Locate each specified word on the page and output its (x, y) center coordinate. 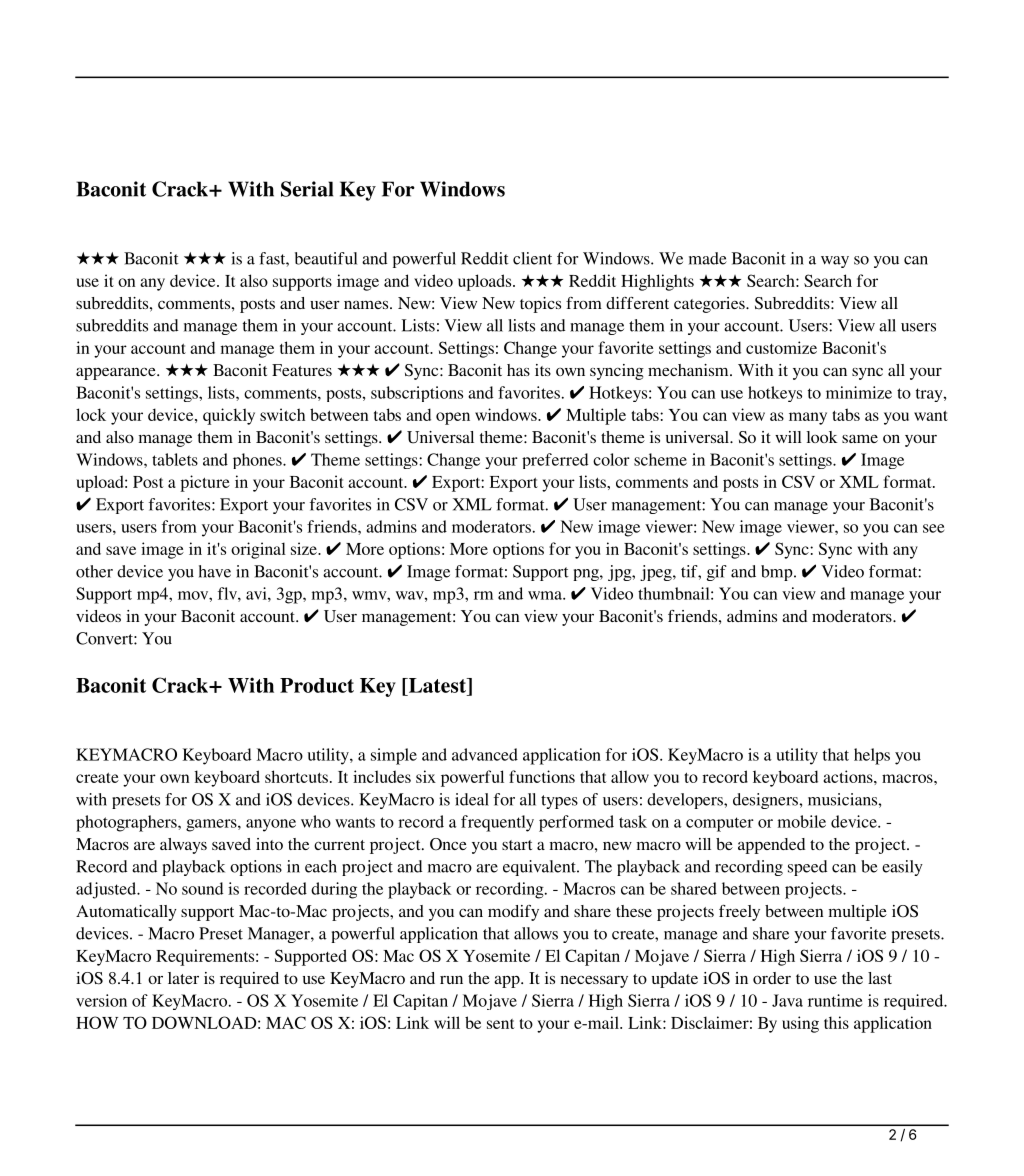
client (532, 258)
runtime (835, 1000)
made (708, 258)
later (183, 978)
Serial (307, 189)
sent (501, 1024)
